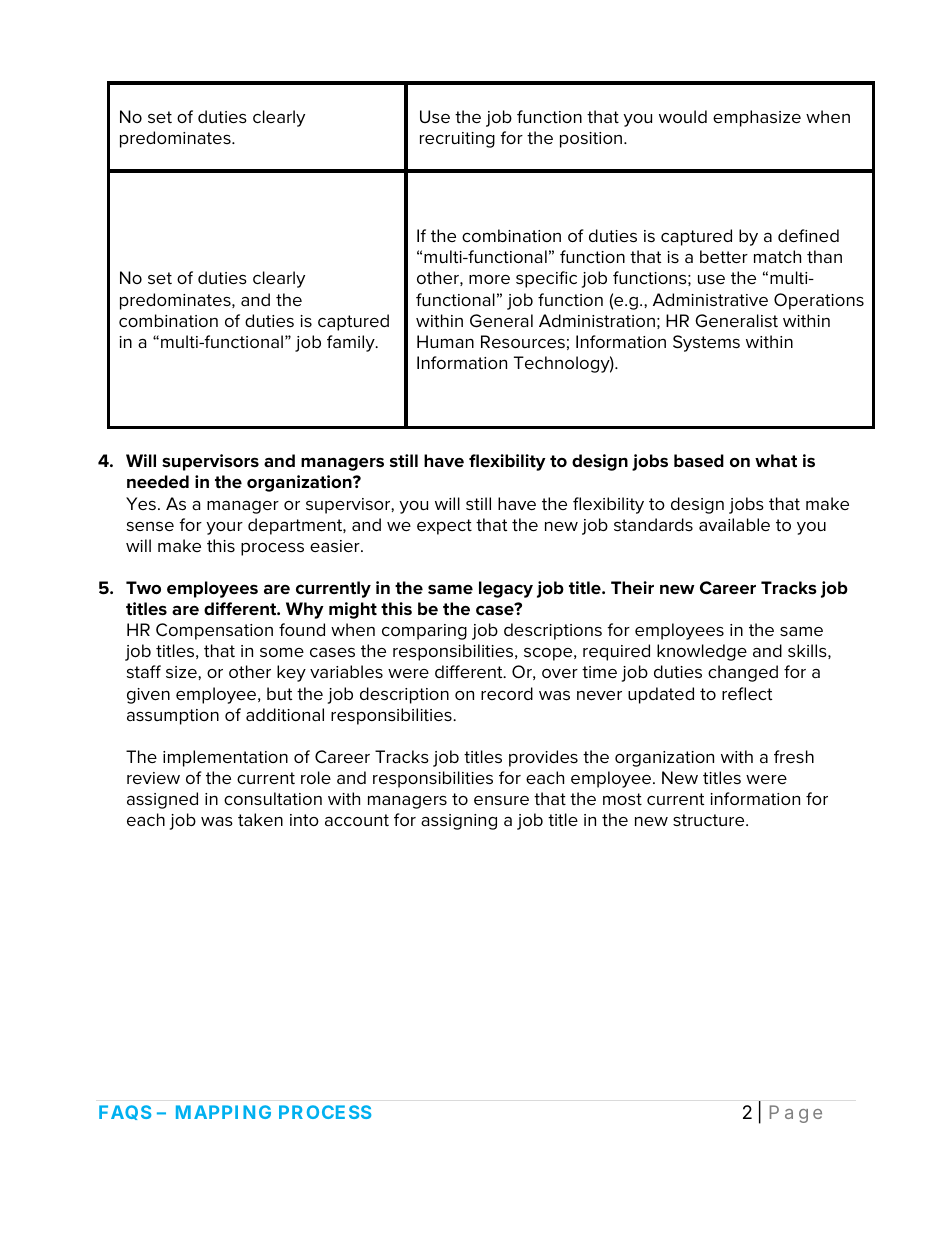 The width and height of the page is (952, 1233). I want to click on Page, so click(796, 1114).
